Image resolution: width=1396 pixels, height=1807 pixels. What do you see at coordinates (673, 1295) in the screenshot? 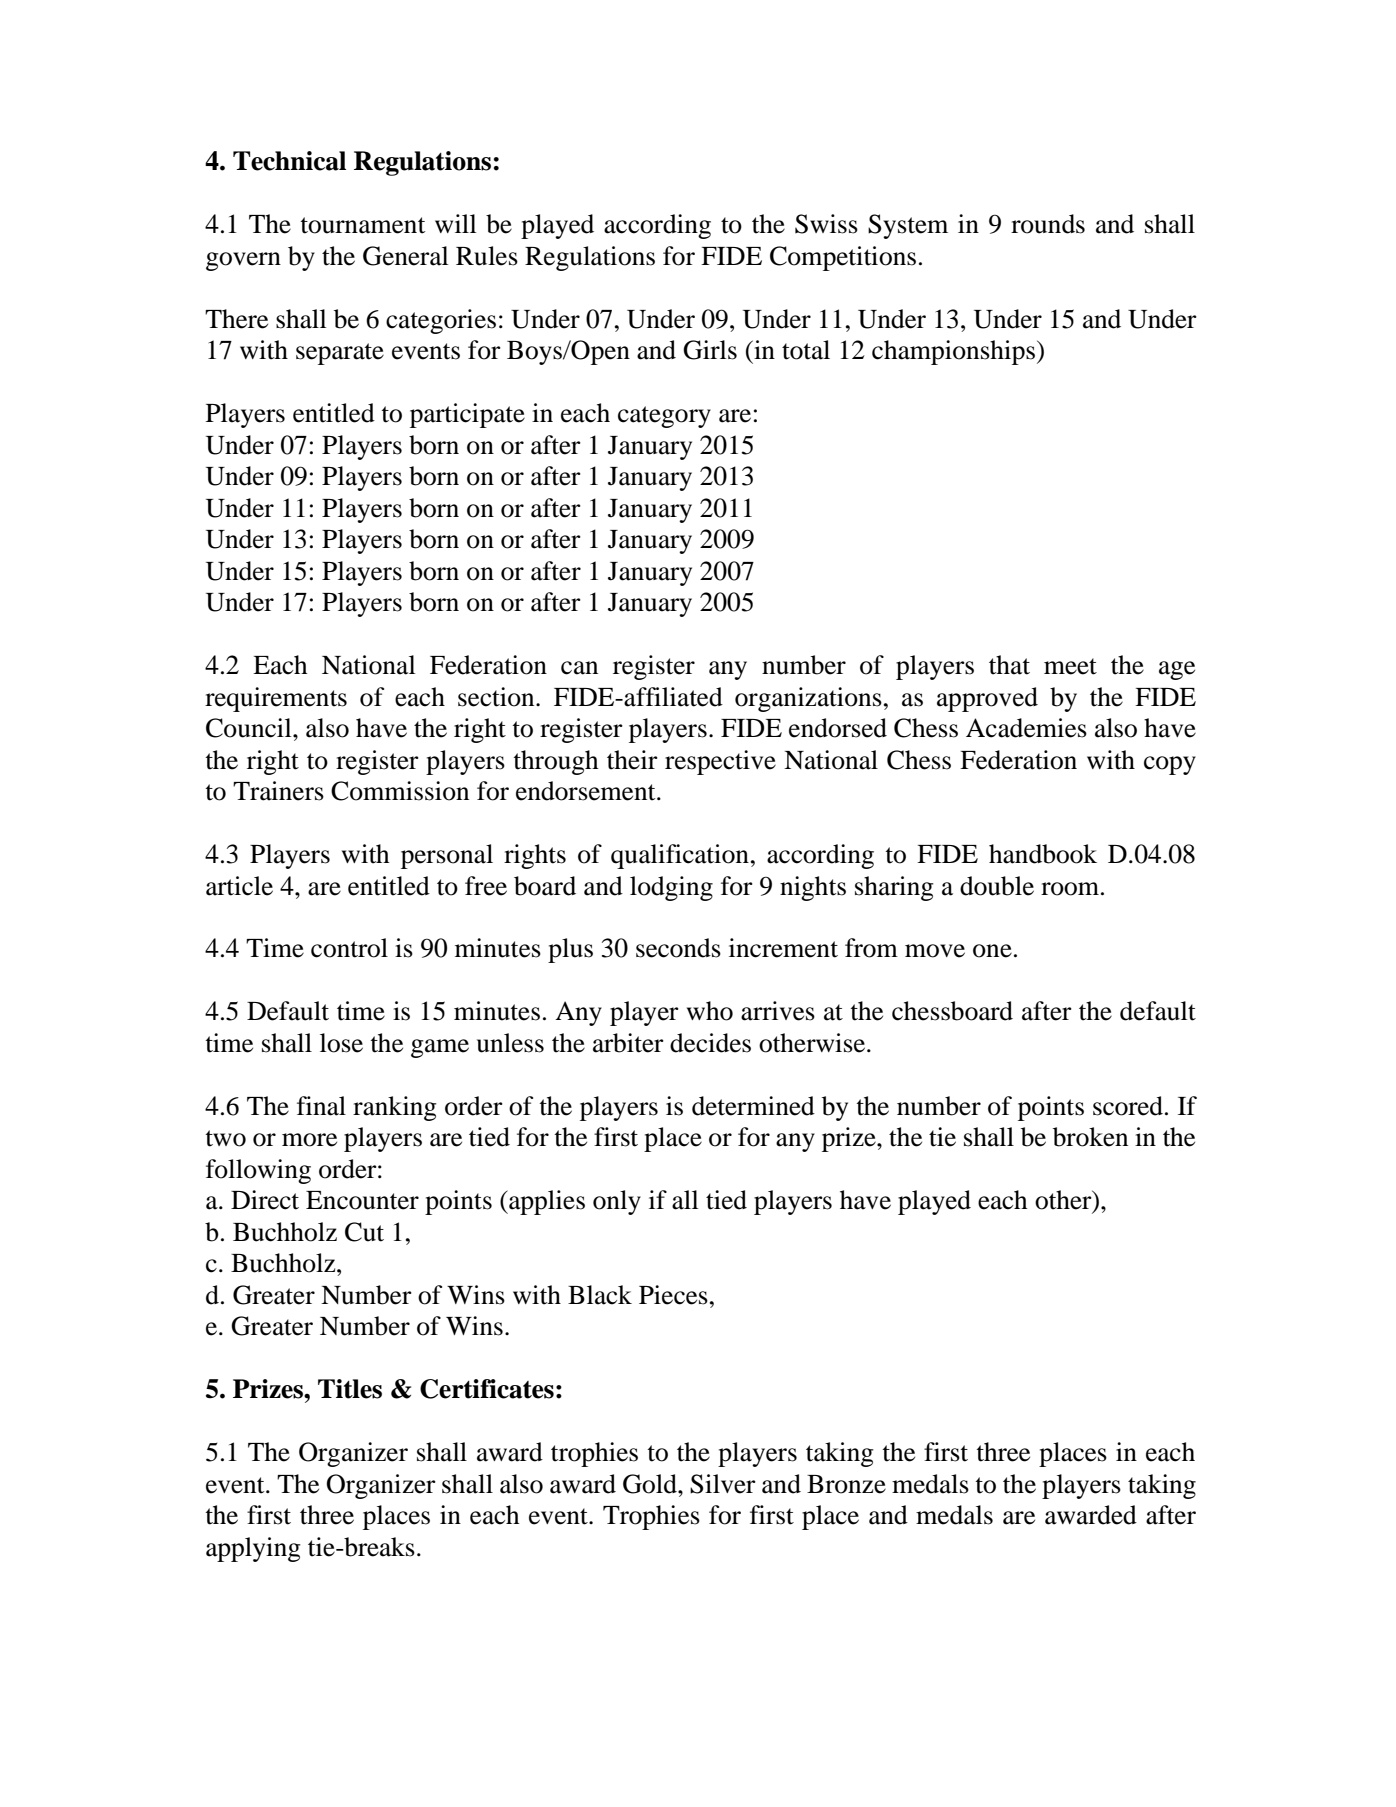
I see `Pieces` at bounding box center [673, 1295].
